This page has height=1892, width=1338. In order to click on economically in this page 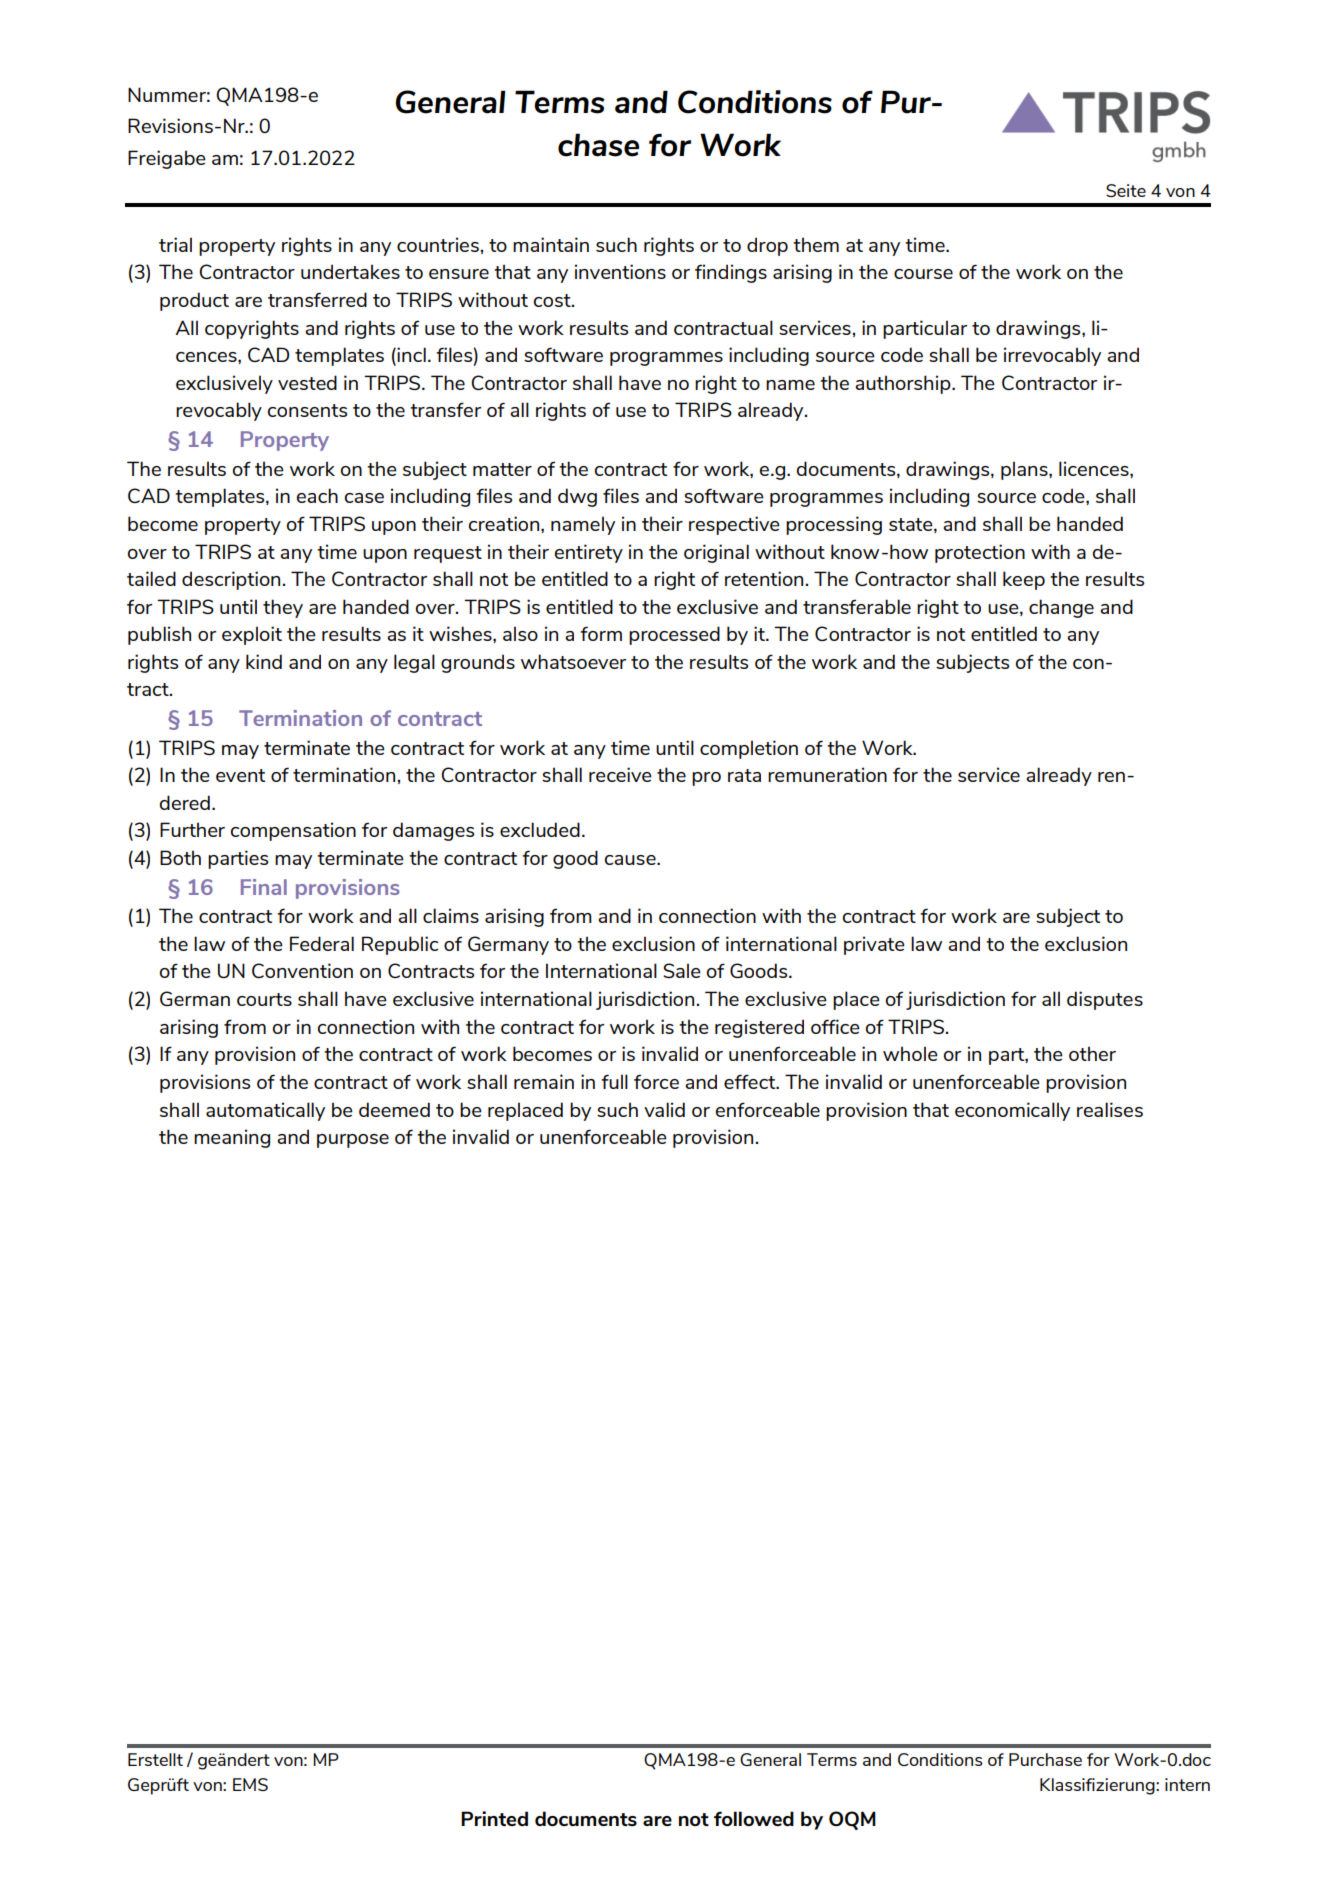, I will do `click(1012, 1111)`.
